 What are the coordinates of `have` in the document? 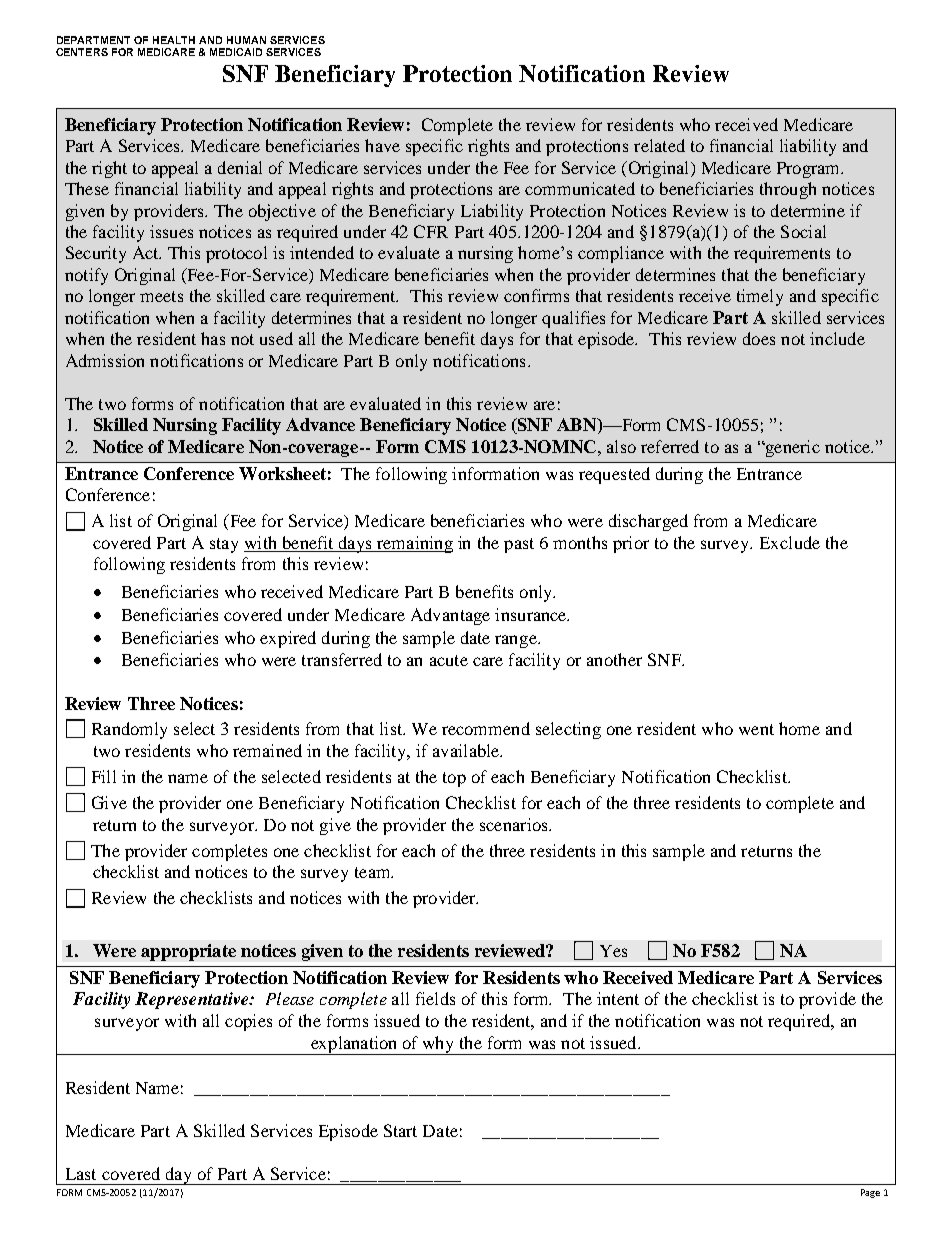 It's located at (382, 145).
